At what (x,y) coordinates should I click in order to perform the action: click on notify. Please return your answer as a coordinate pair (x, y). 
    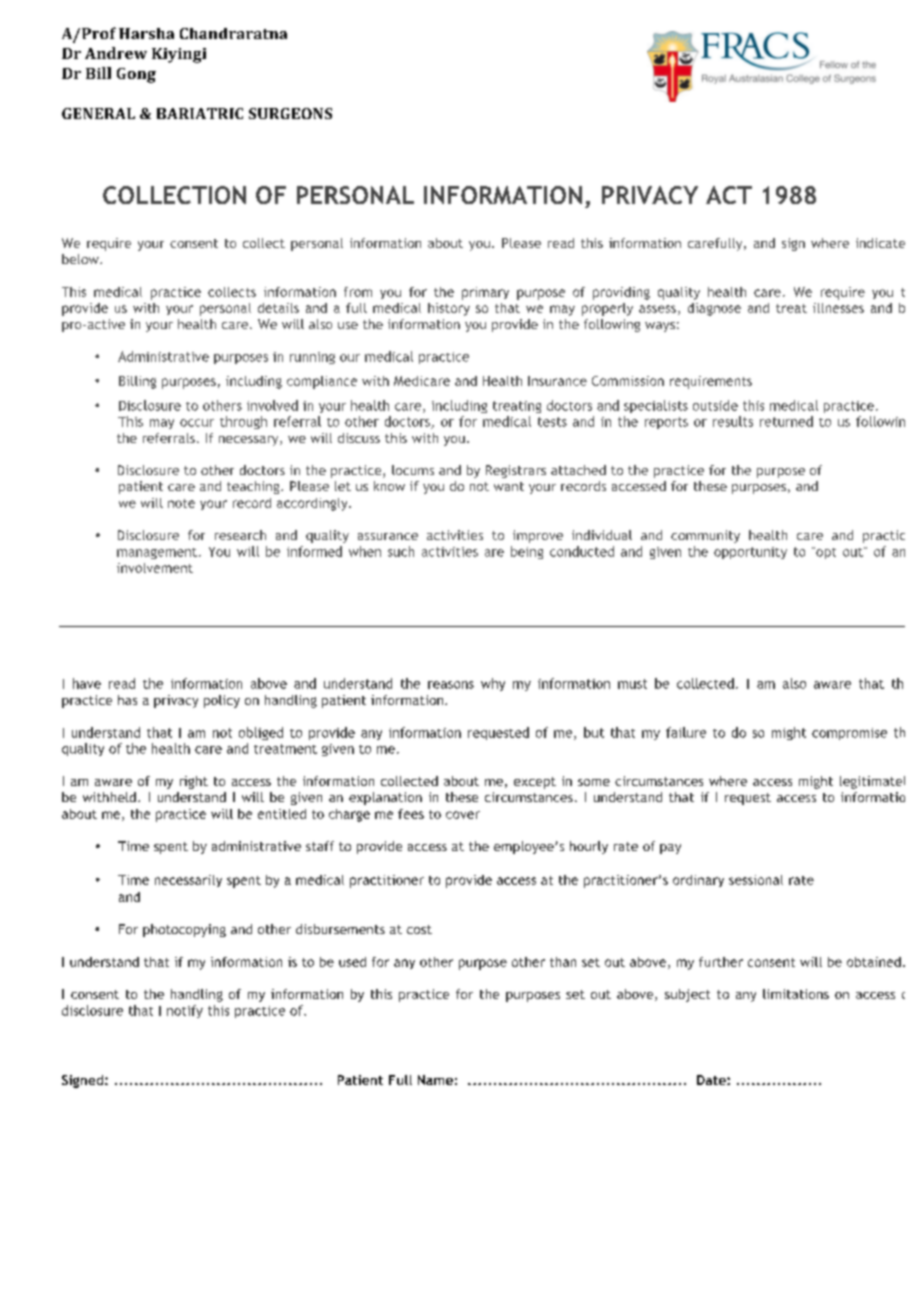
    Looking at the image, I should click on (185, 1011).
